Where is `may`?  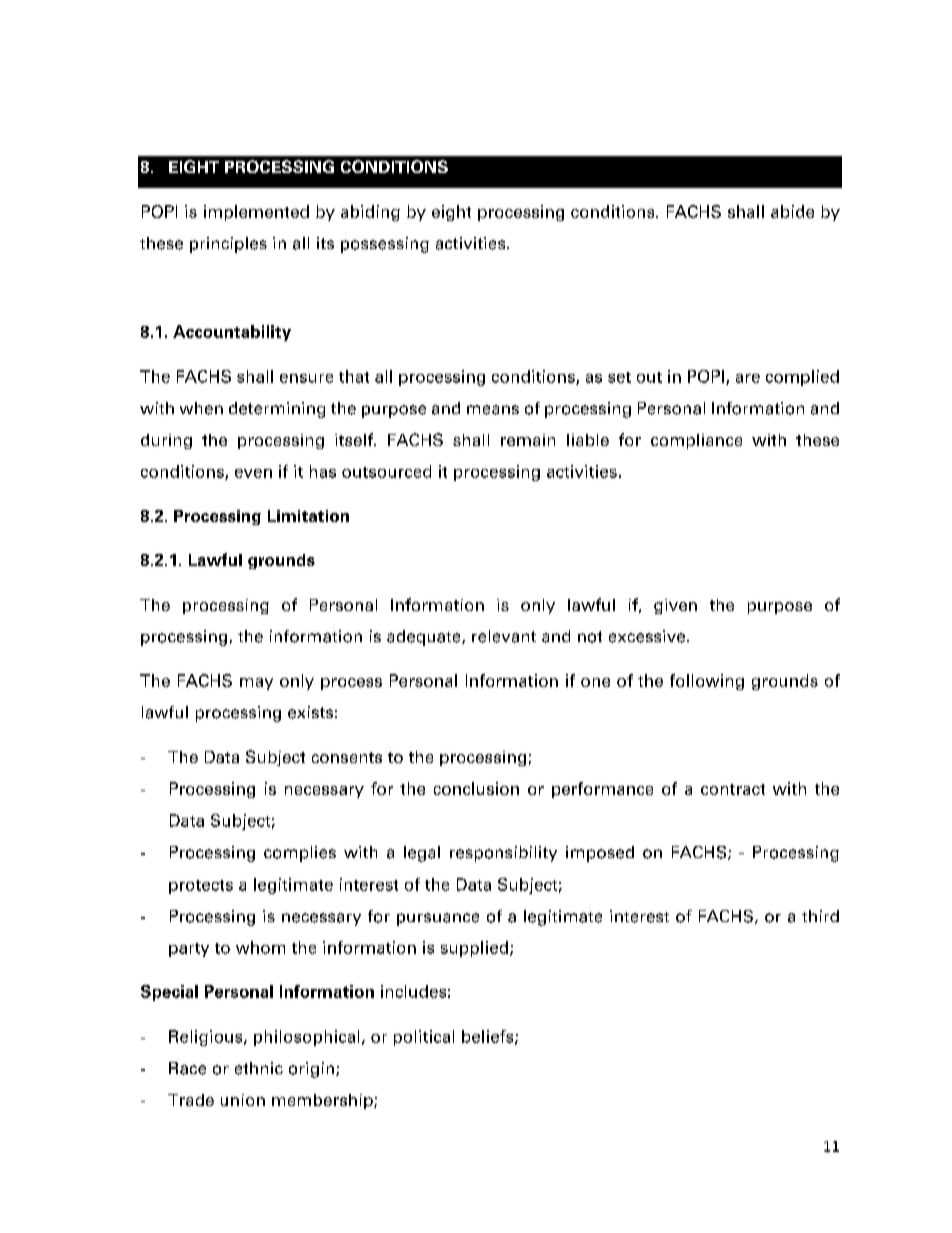 may is located at coordinates (256, 684).
